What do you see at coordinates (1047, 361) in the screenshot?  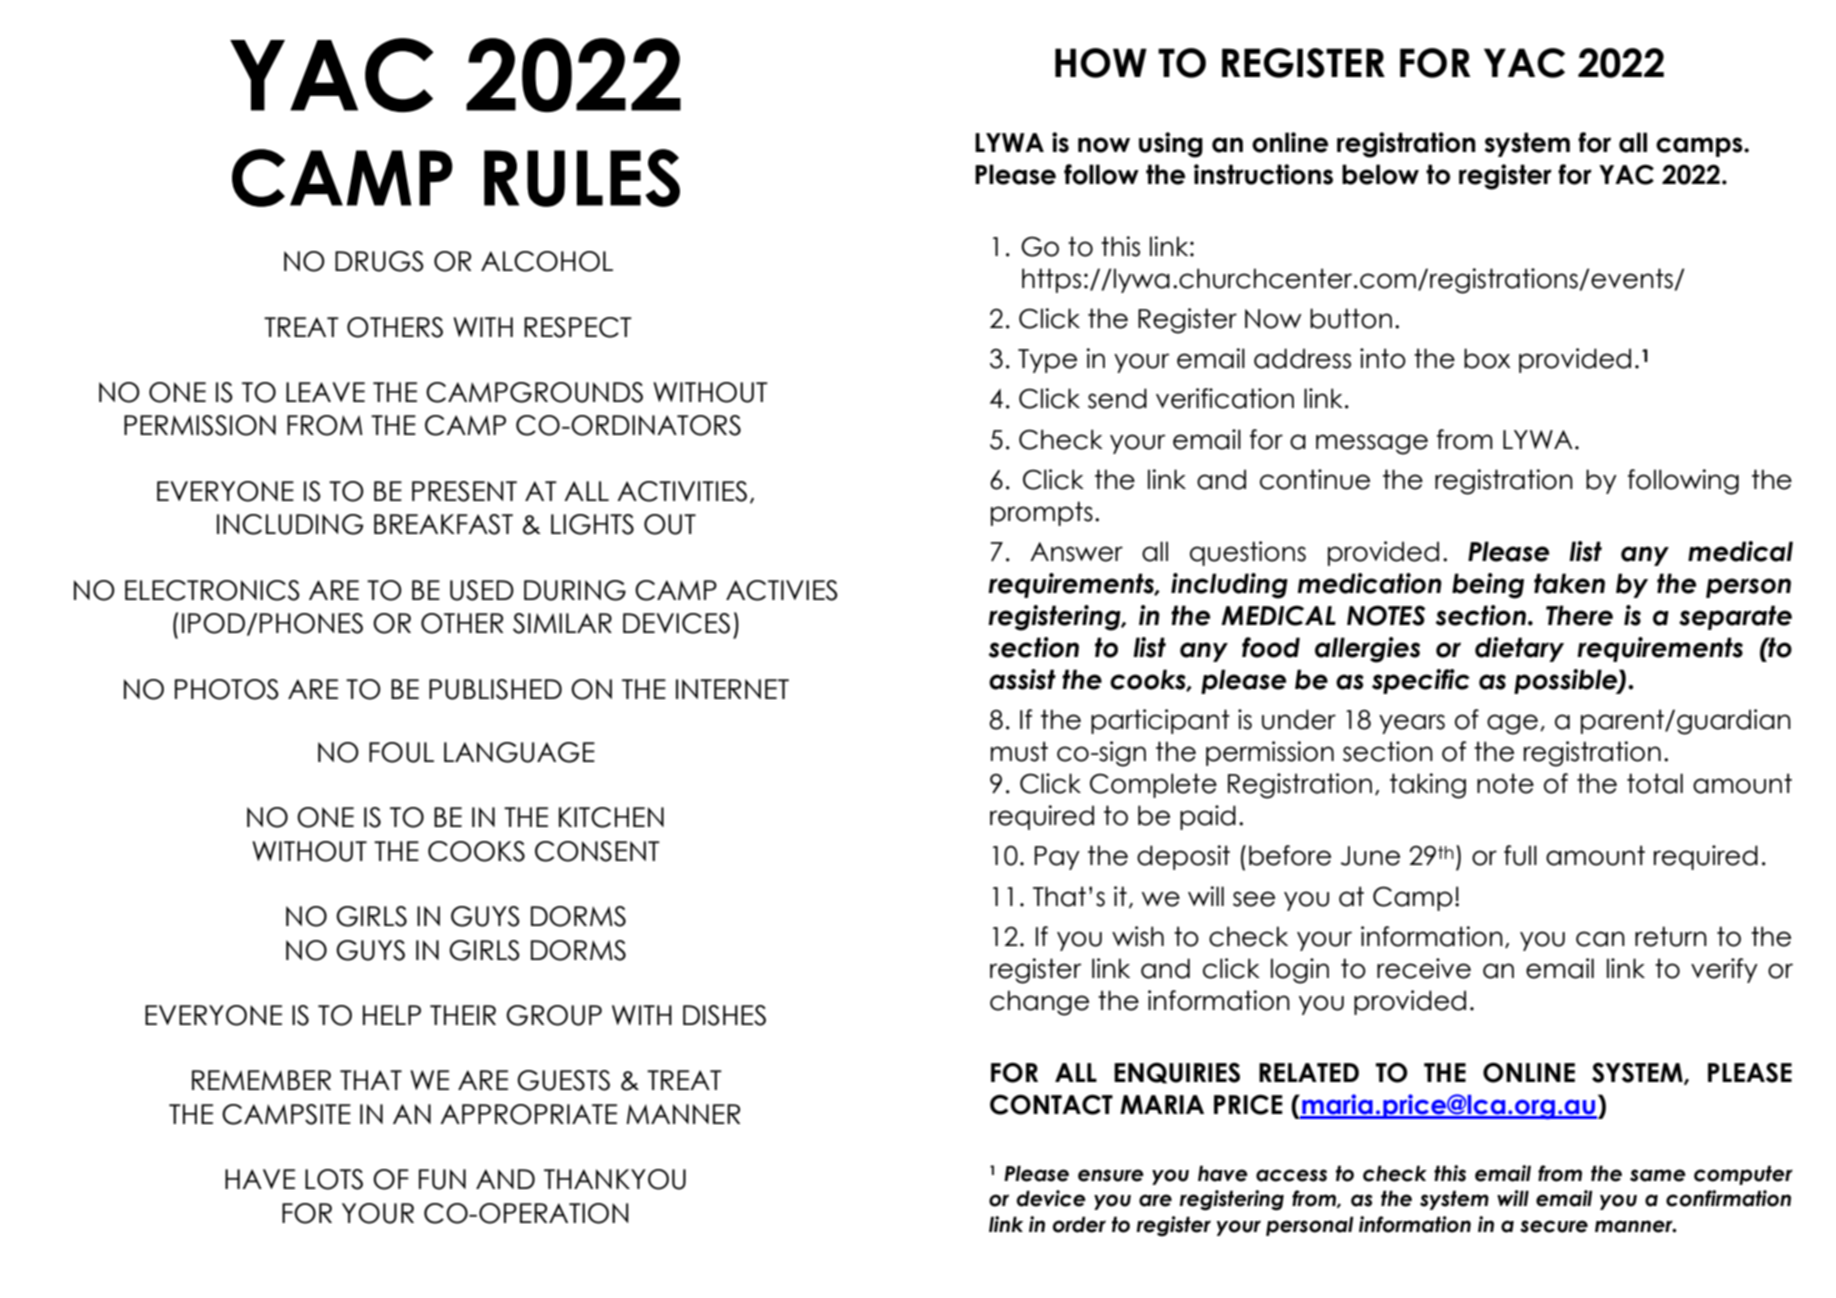 I see `Type` at bounding box center [1047, 361].
